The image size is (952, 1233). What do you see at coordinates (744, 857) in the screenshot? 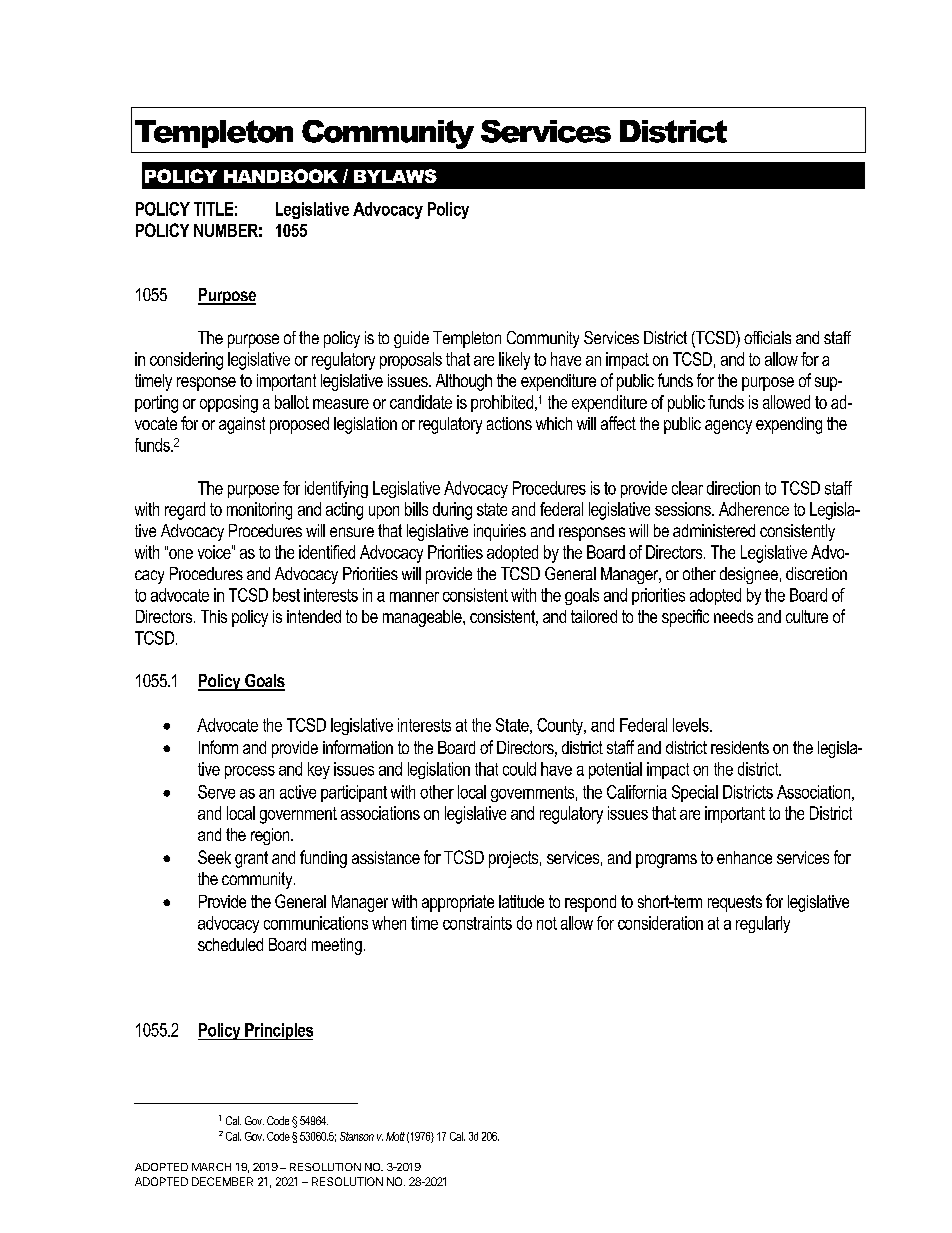
I see `enhance` at bounding box center [744, 857].
